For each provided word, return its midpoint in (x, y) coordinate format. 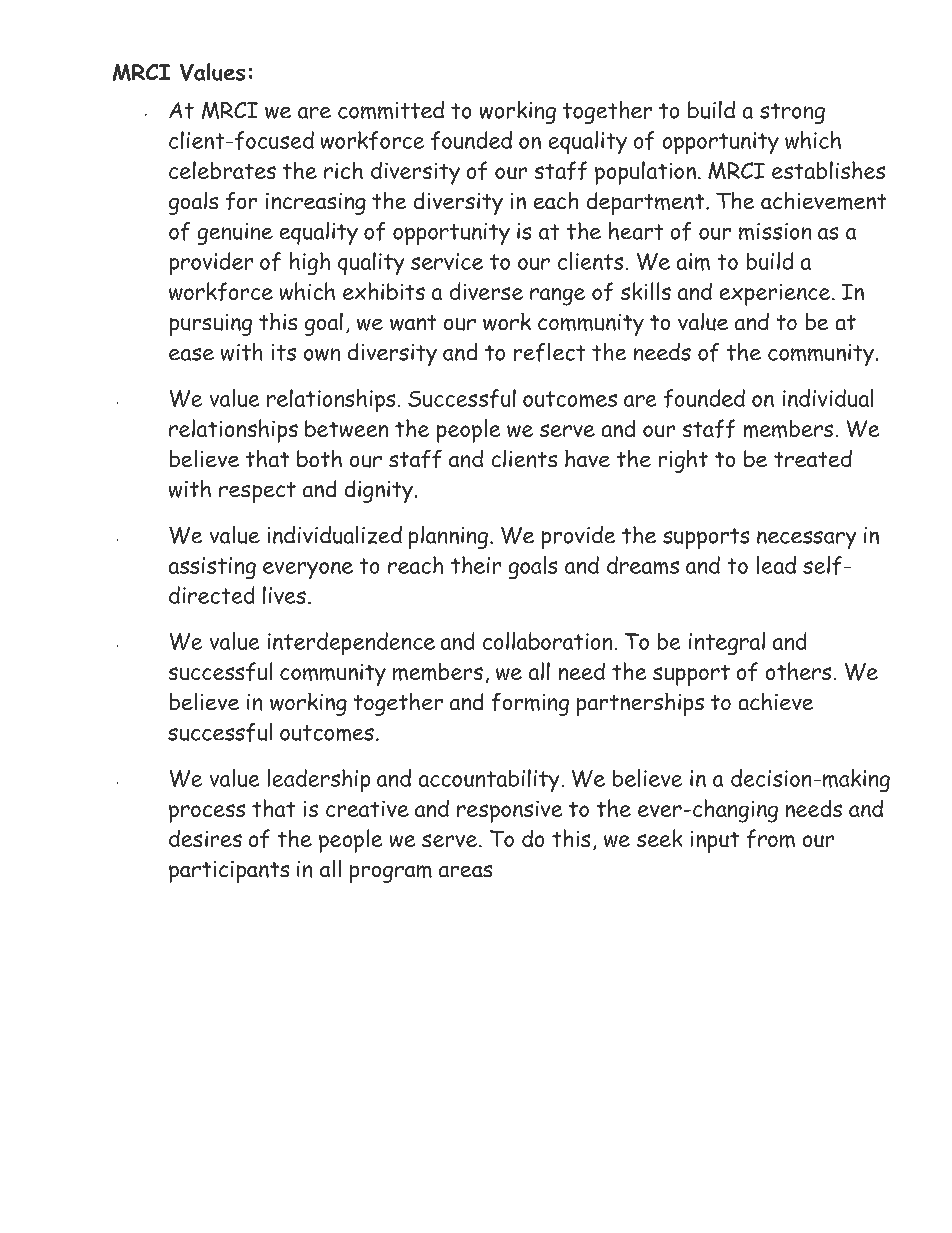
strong (792, 113)
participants (229, 872)
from (771, 838)
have (587, 458)
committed (391, 110)
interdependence (351, 643)
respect (257, 492)
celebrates (222, 170)
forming (530, 704)
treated (813, 458)
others (798, 671)
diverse (486, 291)
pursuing (211, 325)
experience (776, 295)
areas (465, 871)
